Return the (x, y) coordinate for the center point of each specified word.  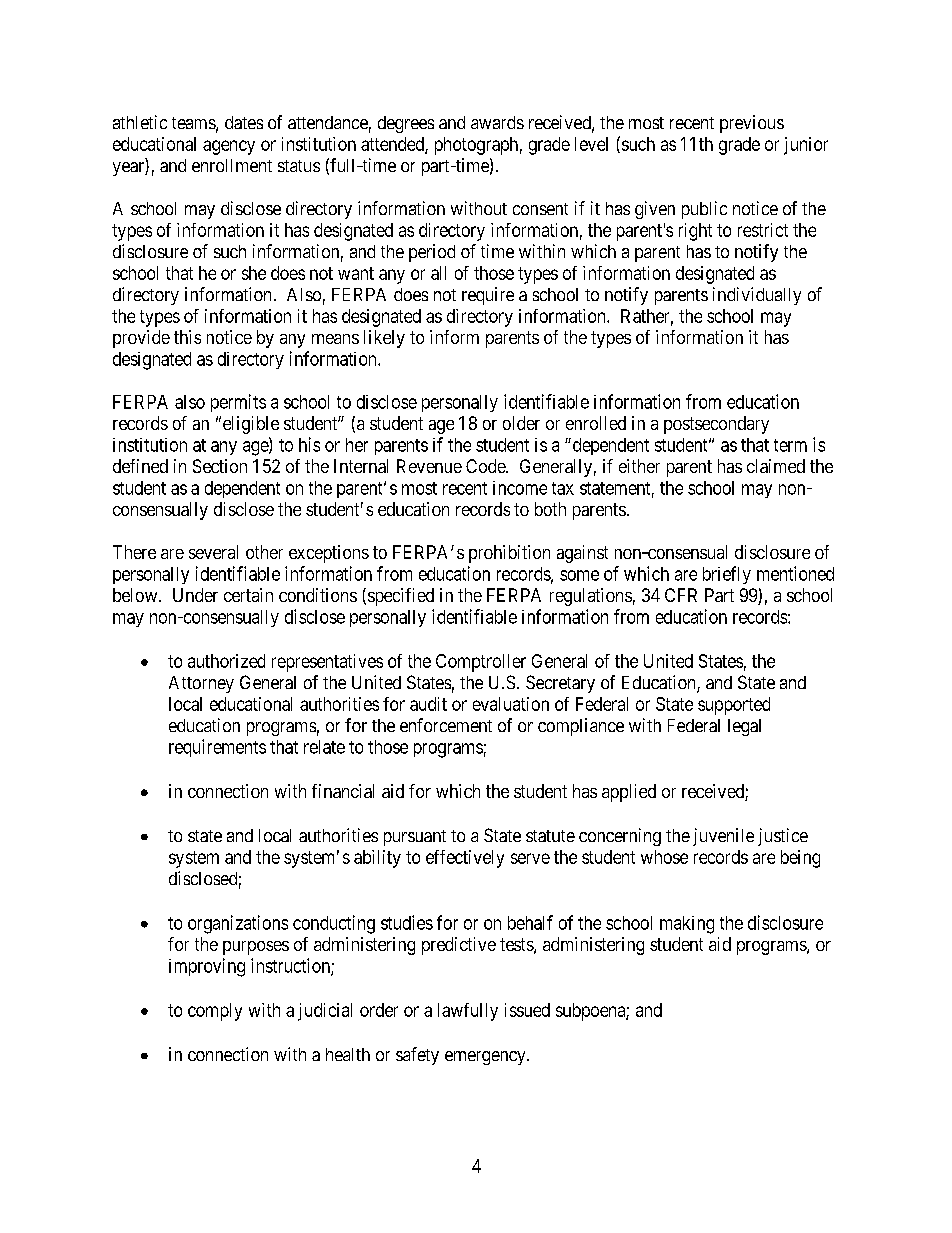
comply (215, 1012)
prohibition (509, 554)
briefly (727, 575)
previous (752, 124)
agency (229, 147)
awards (497, 122)
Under (195, 595)
